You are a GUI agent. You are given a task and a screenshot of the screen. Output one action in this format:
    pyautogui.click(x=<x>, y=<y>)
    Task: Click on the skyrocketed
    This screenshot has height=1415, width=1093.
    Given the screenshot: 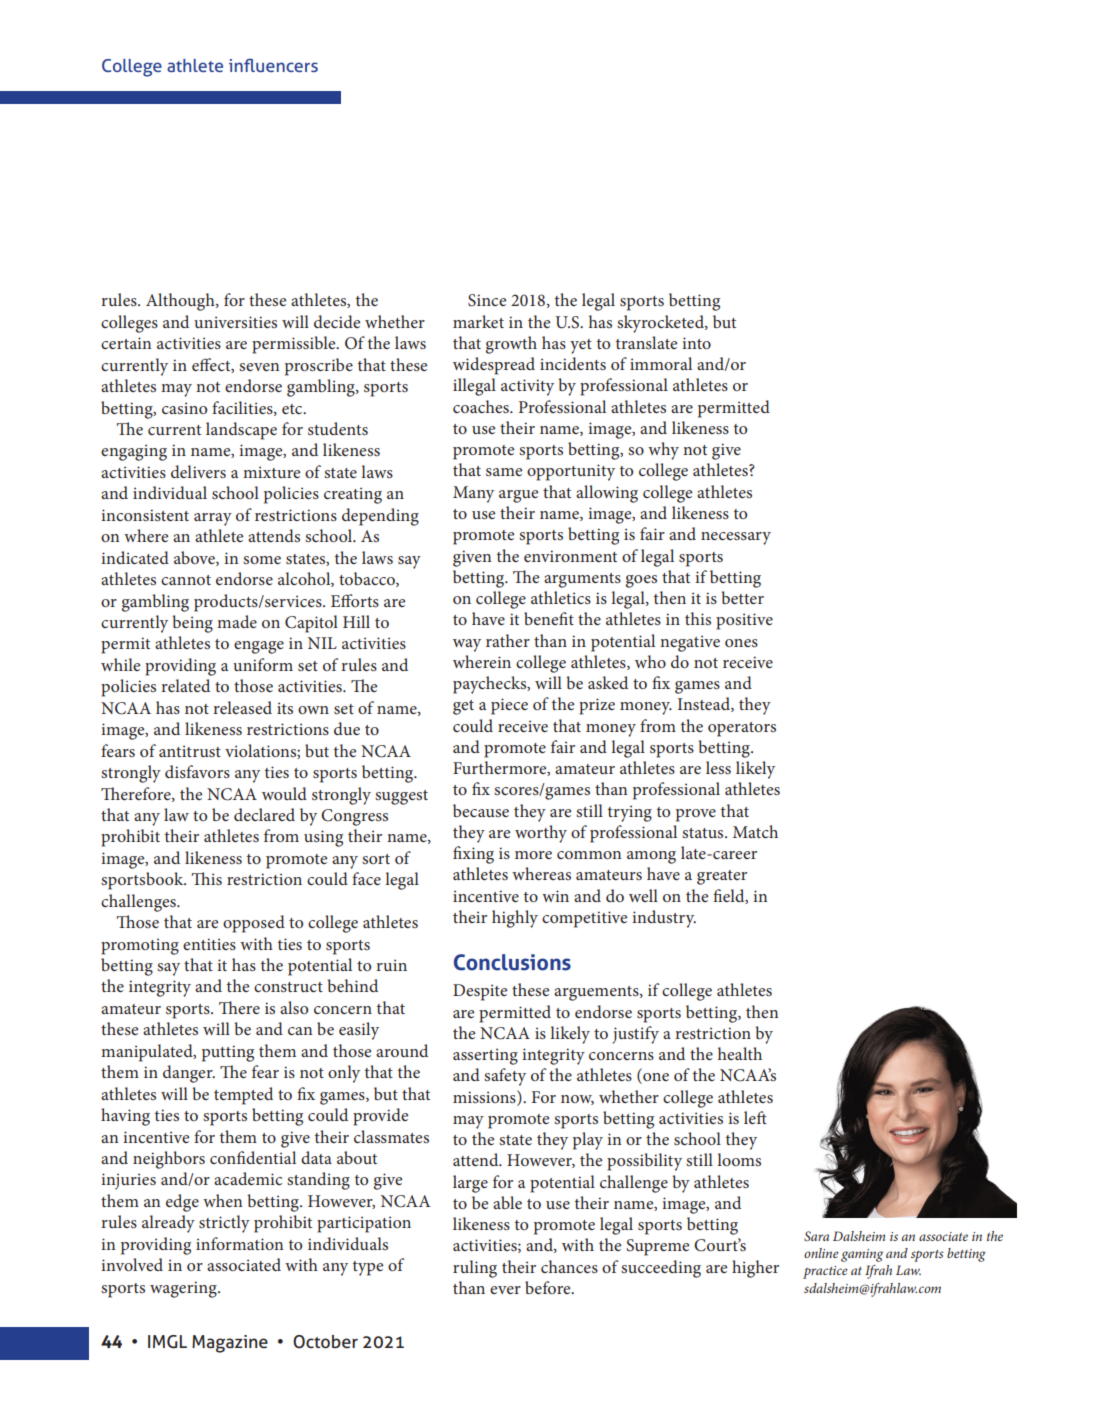 What is the action you would take?
    pyautogui.click(x=661, y=324)
